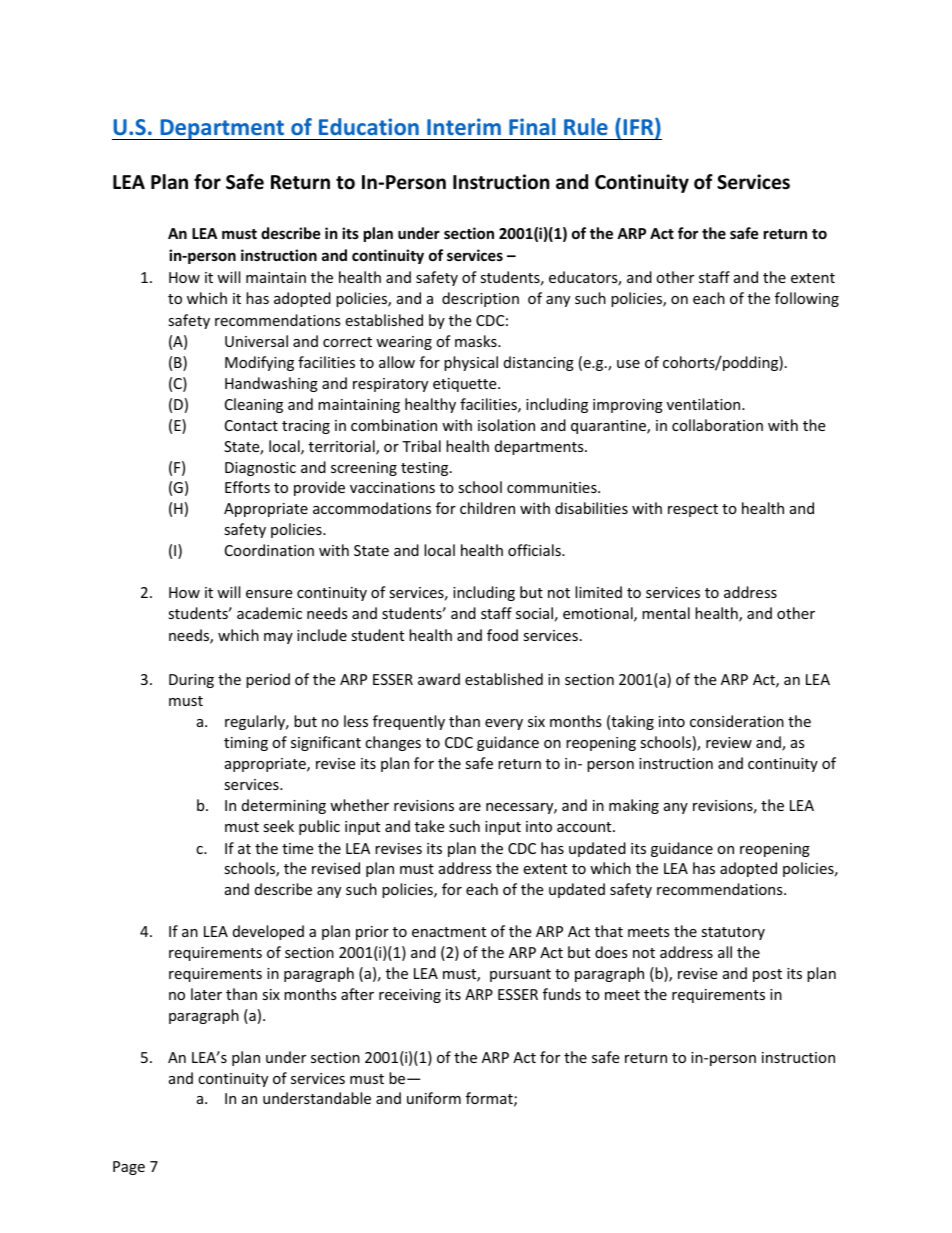 Image resolution: width=952 pixels, height=1233 pixels. What do you see at coordinates (449, 932) in the screenshot?
I see `enactment` at bounding box center [449, 932].
